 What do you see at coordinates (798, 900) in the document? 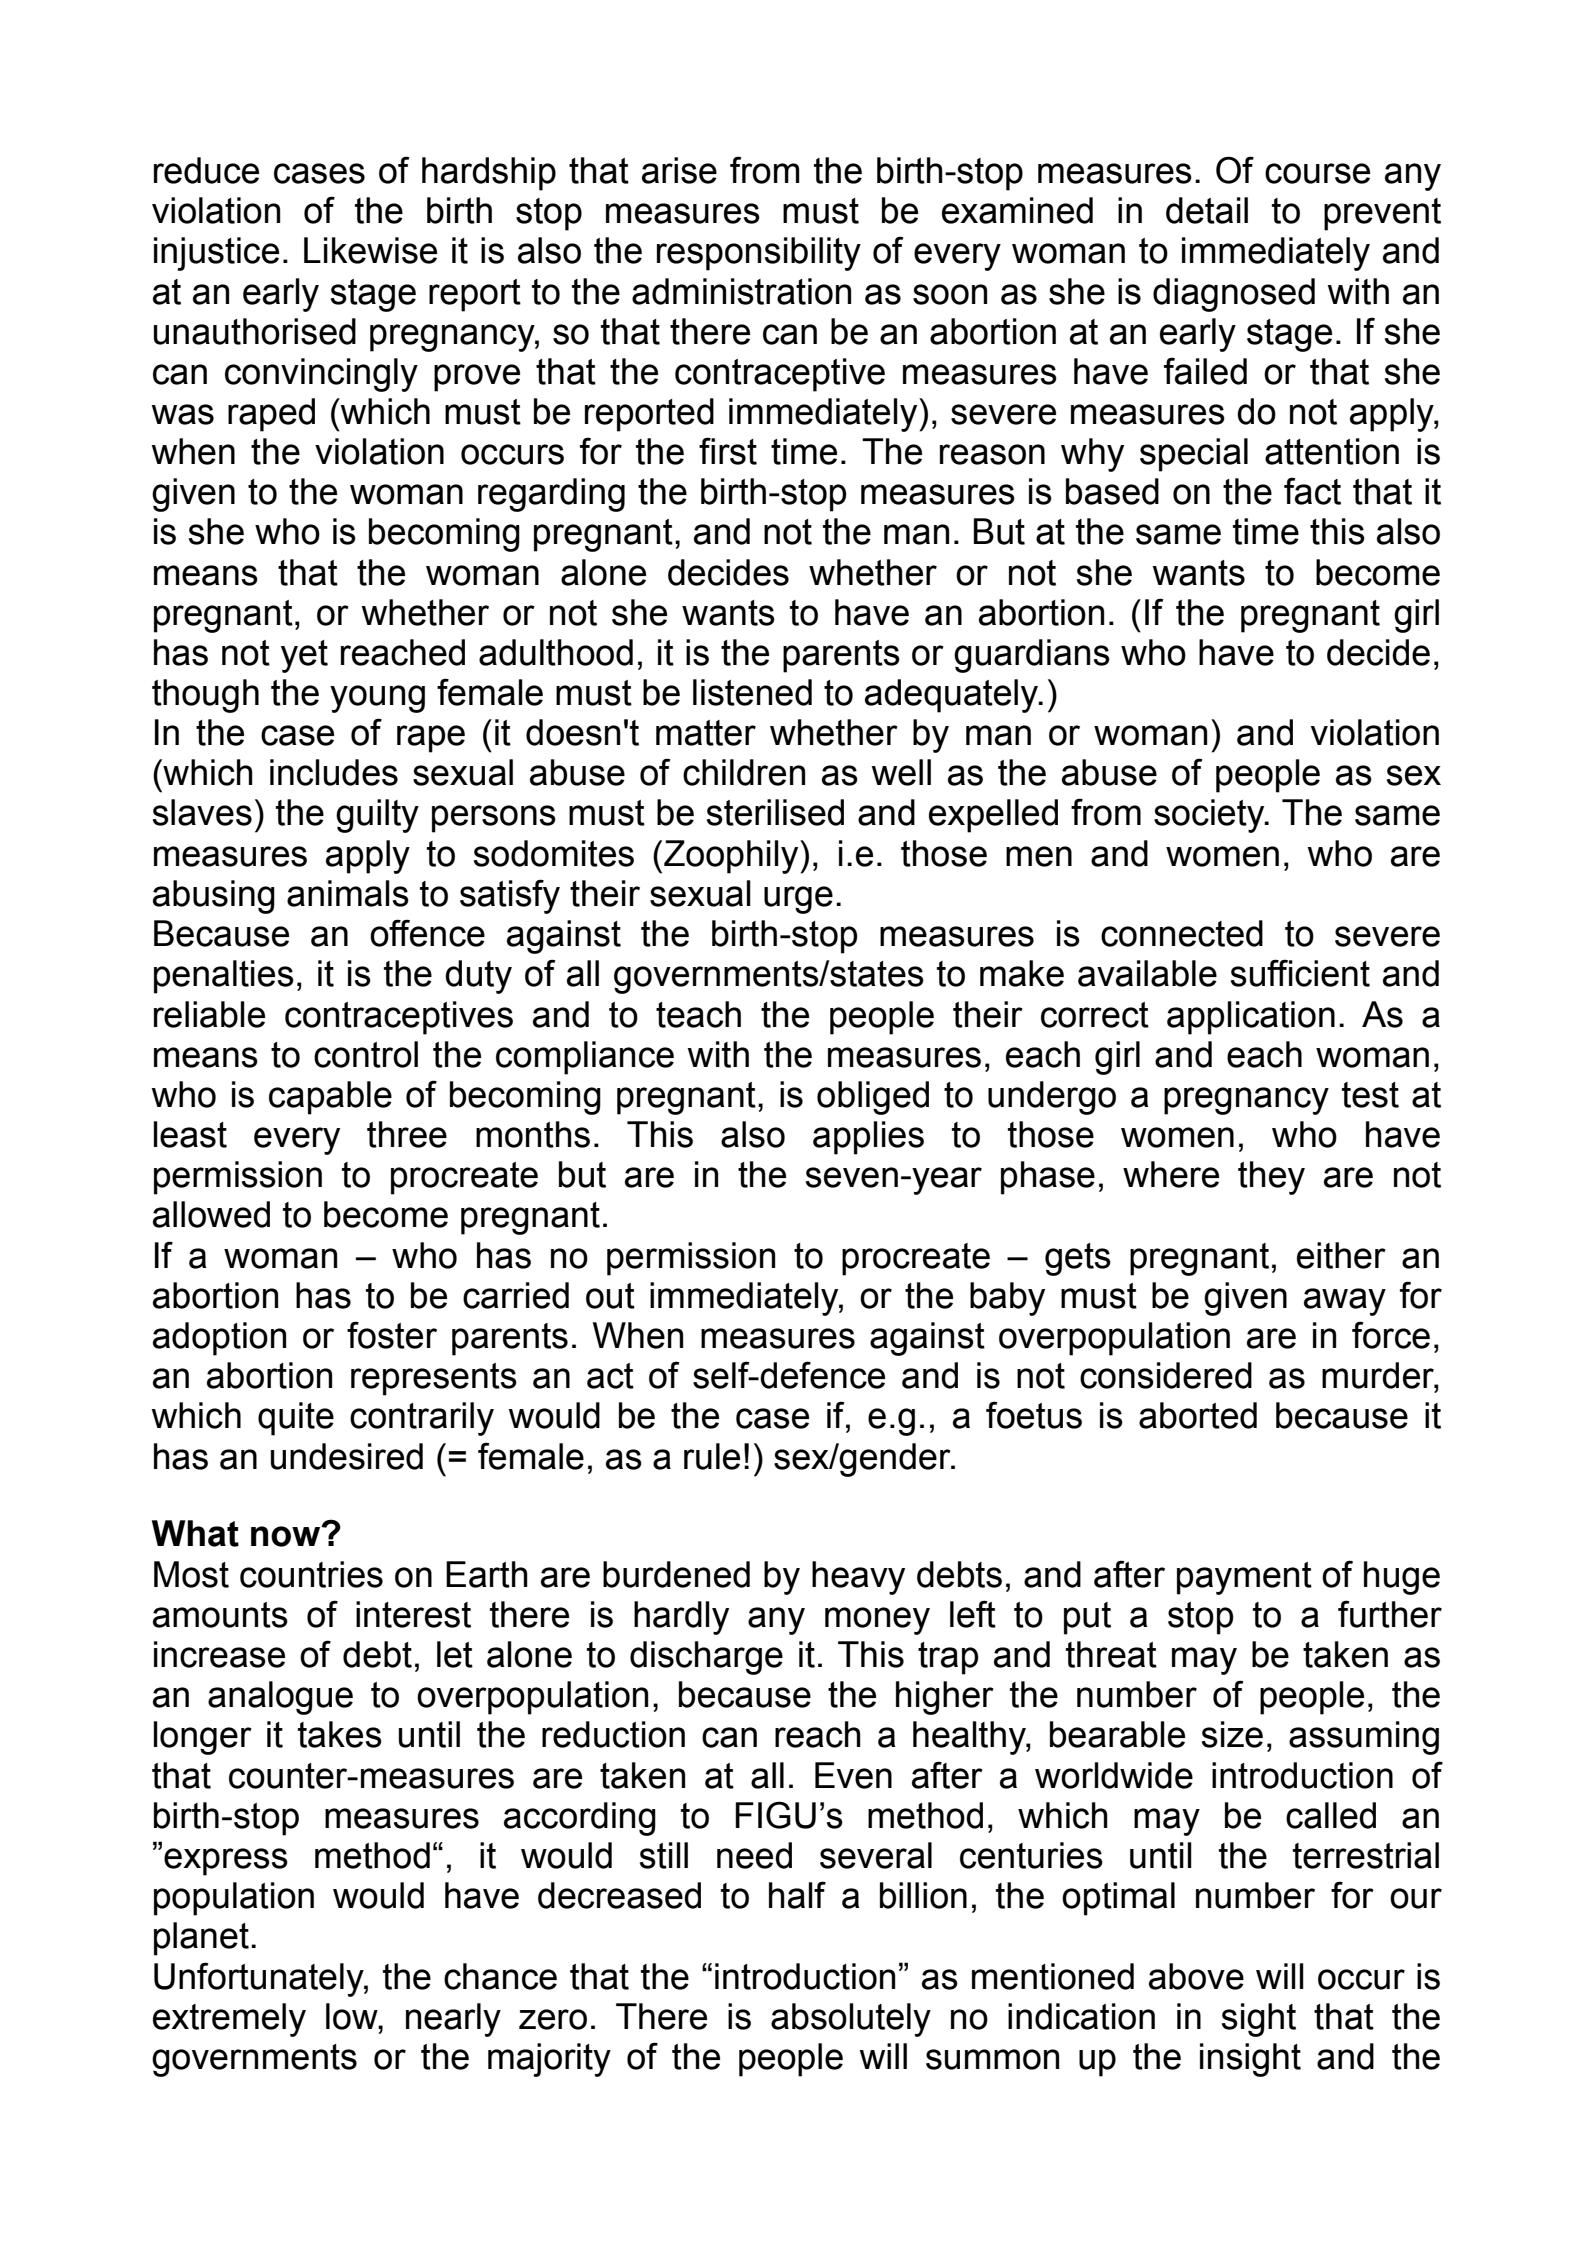
I see `urge` at bounding box center [798, 900].
